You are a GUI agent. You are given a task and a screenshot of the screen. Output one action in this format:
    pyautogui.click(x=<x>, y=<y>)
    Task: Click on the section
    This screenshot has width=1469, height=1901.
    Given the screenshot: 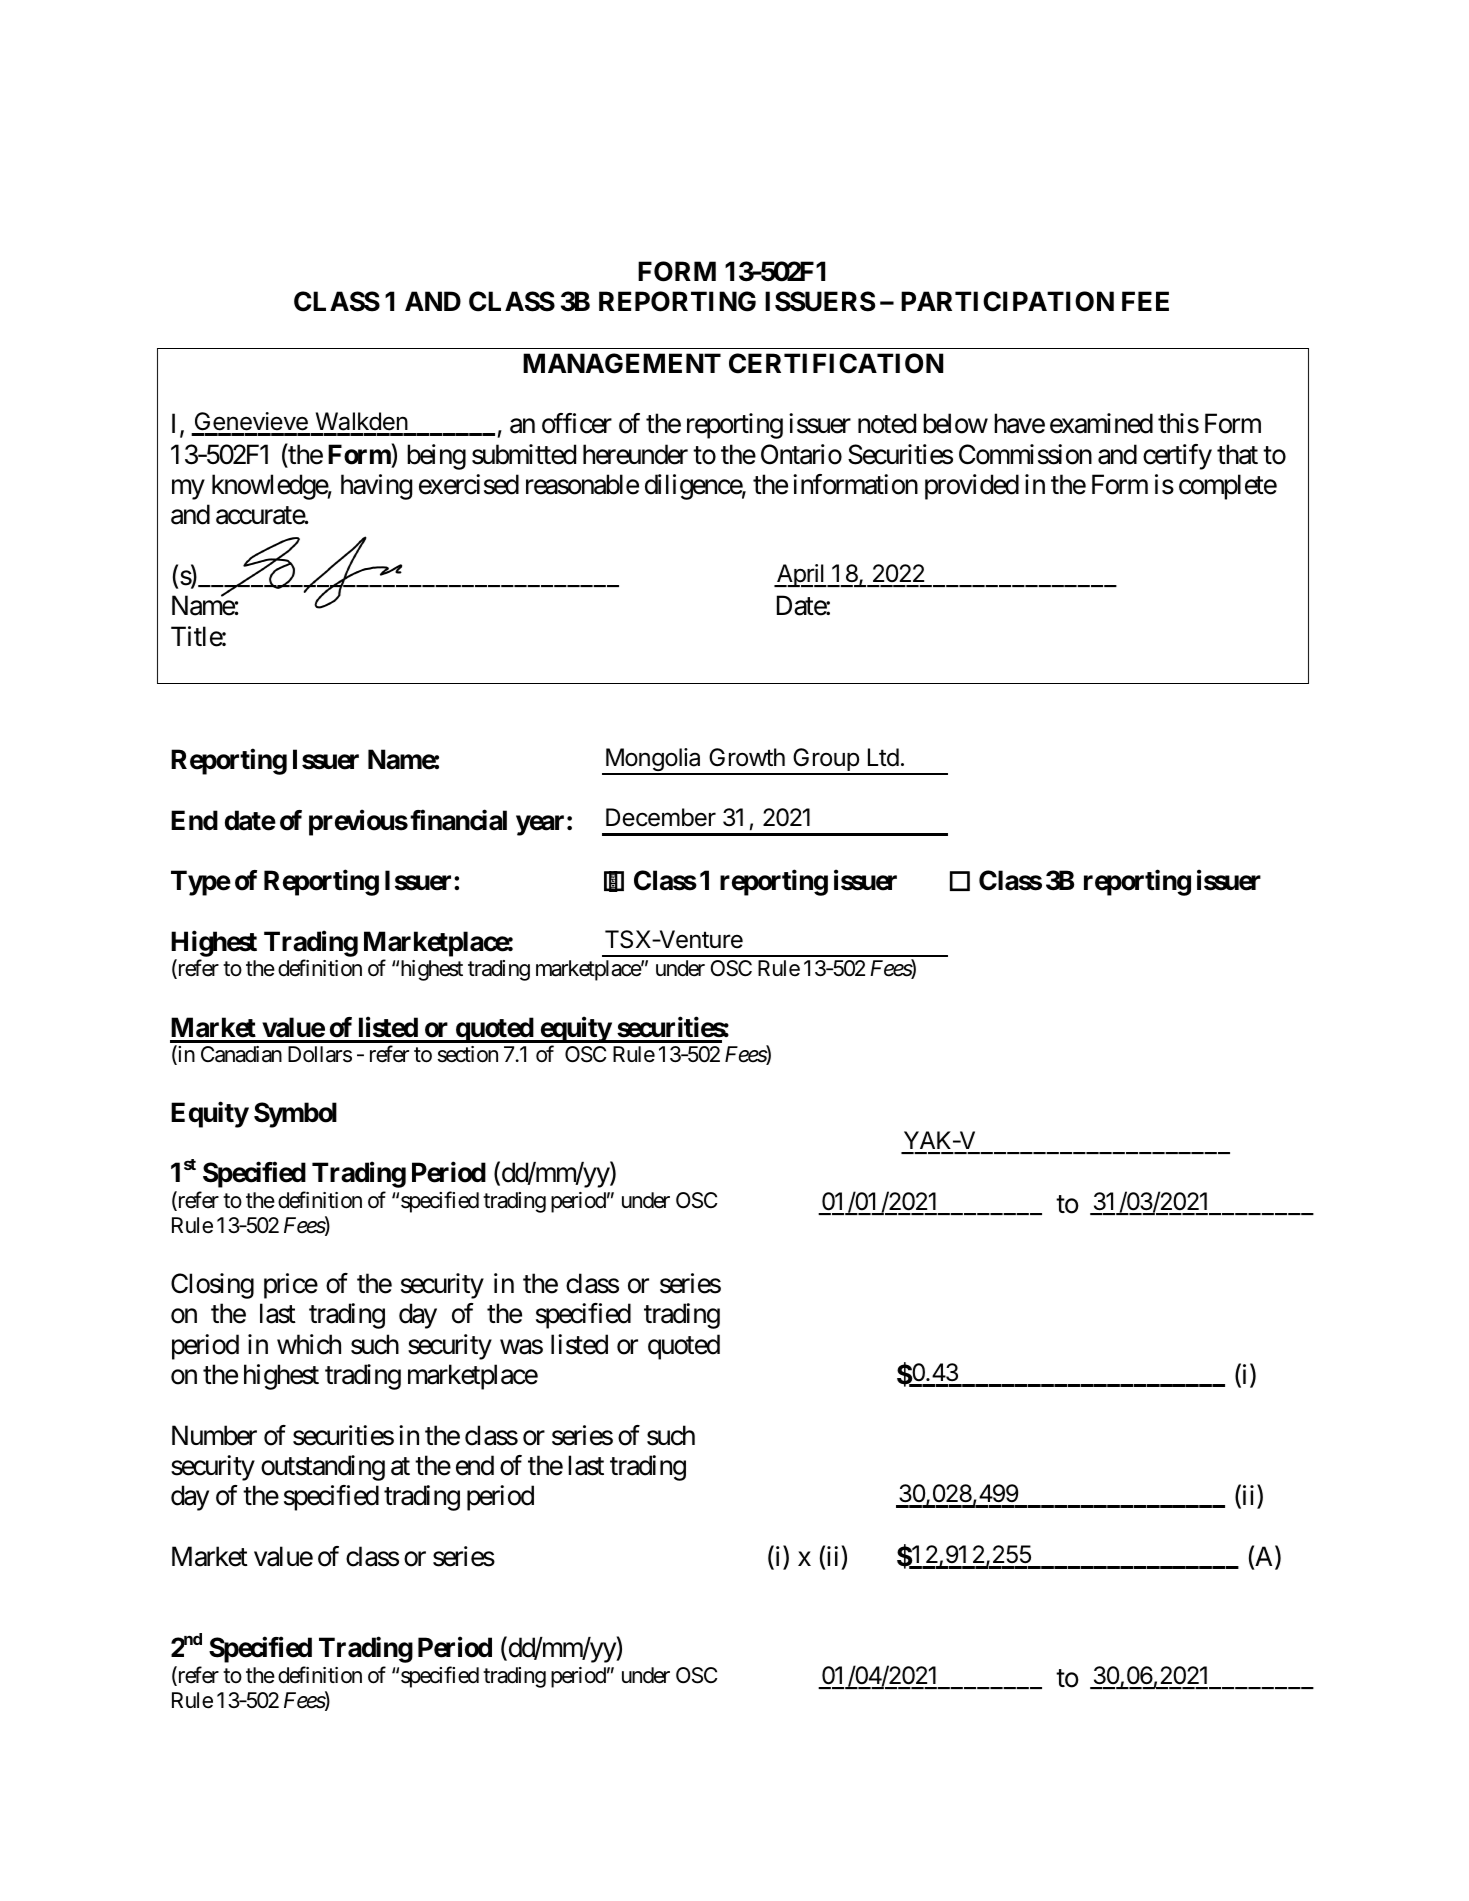 What is the action you would take?
    pyautogui.click(x=468, y=1054)
